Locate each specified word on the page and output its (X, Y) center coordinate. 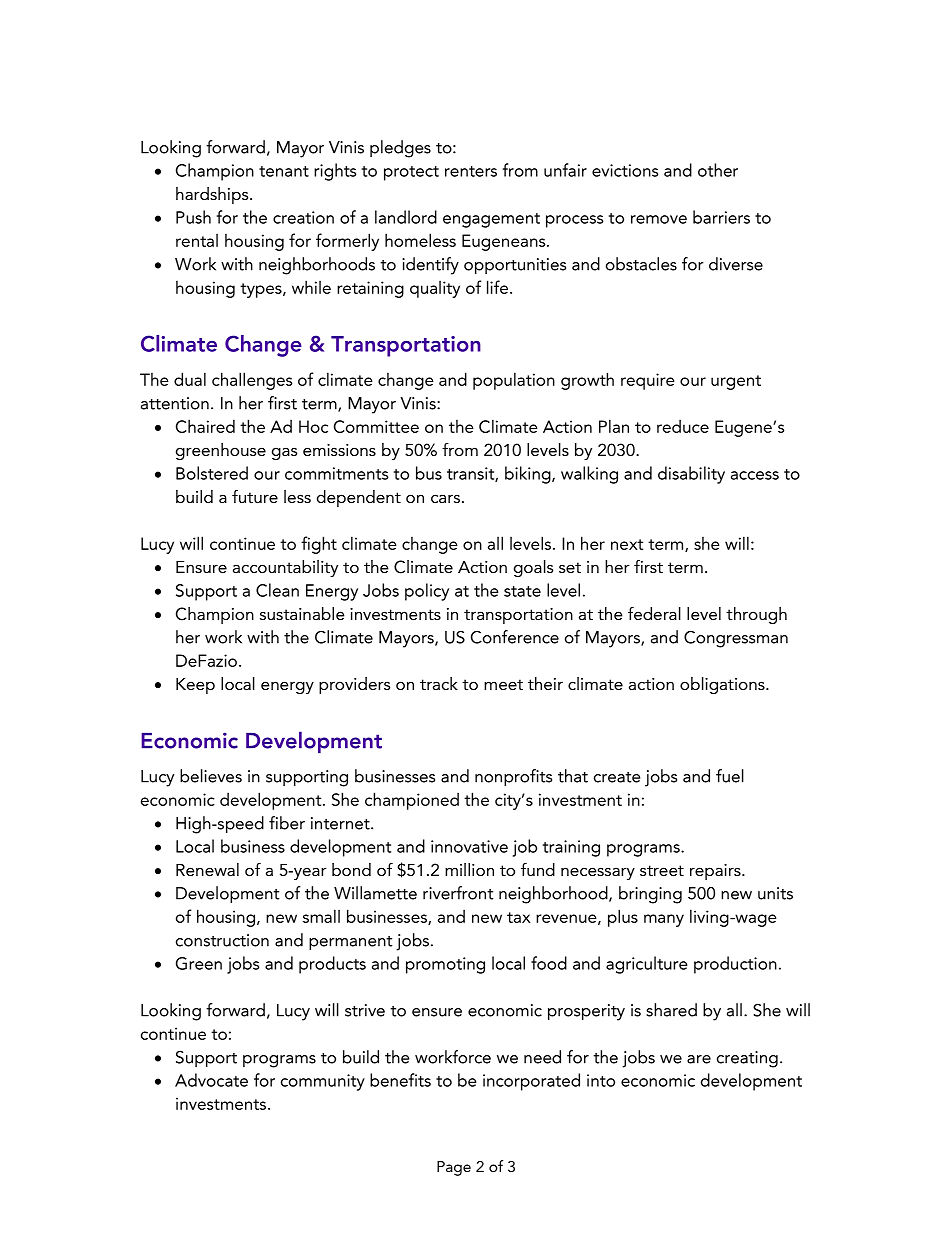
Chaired (205, 426)
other (718, 170)
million (469, 869)
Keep (195, 686)
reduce (683, 426)
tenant (284, 171)
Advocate (211, 1080)
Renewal (207, 869)
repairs (716, 872)
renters (471, 171)
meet (503, 684)
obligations (723, 685)
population (514, 381)
